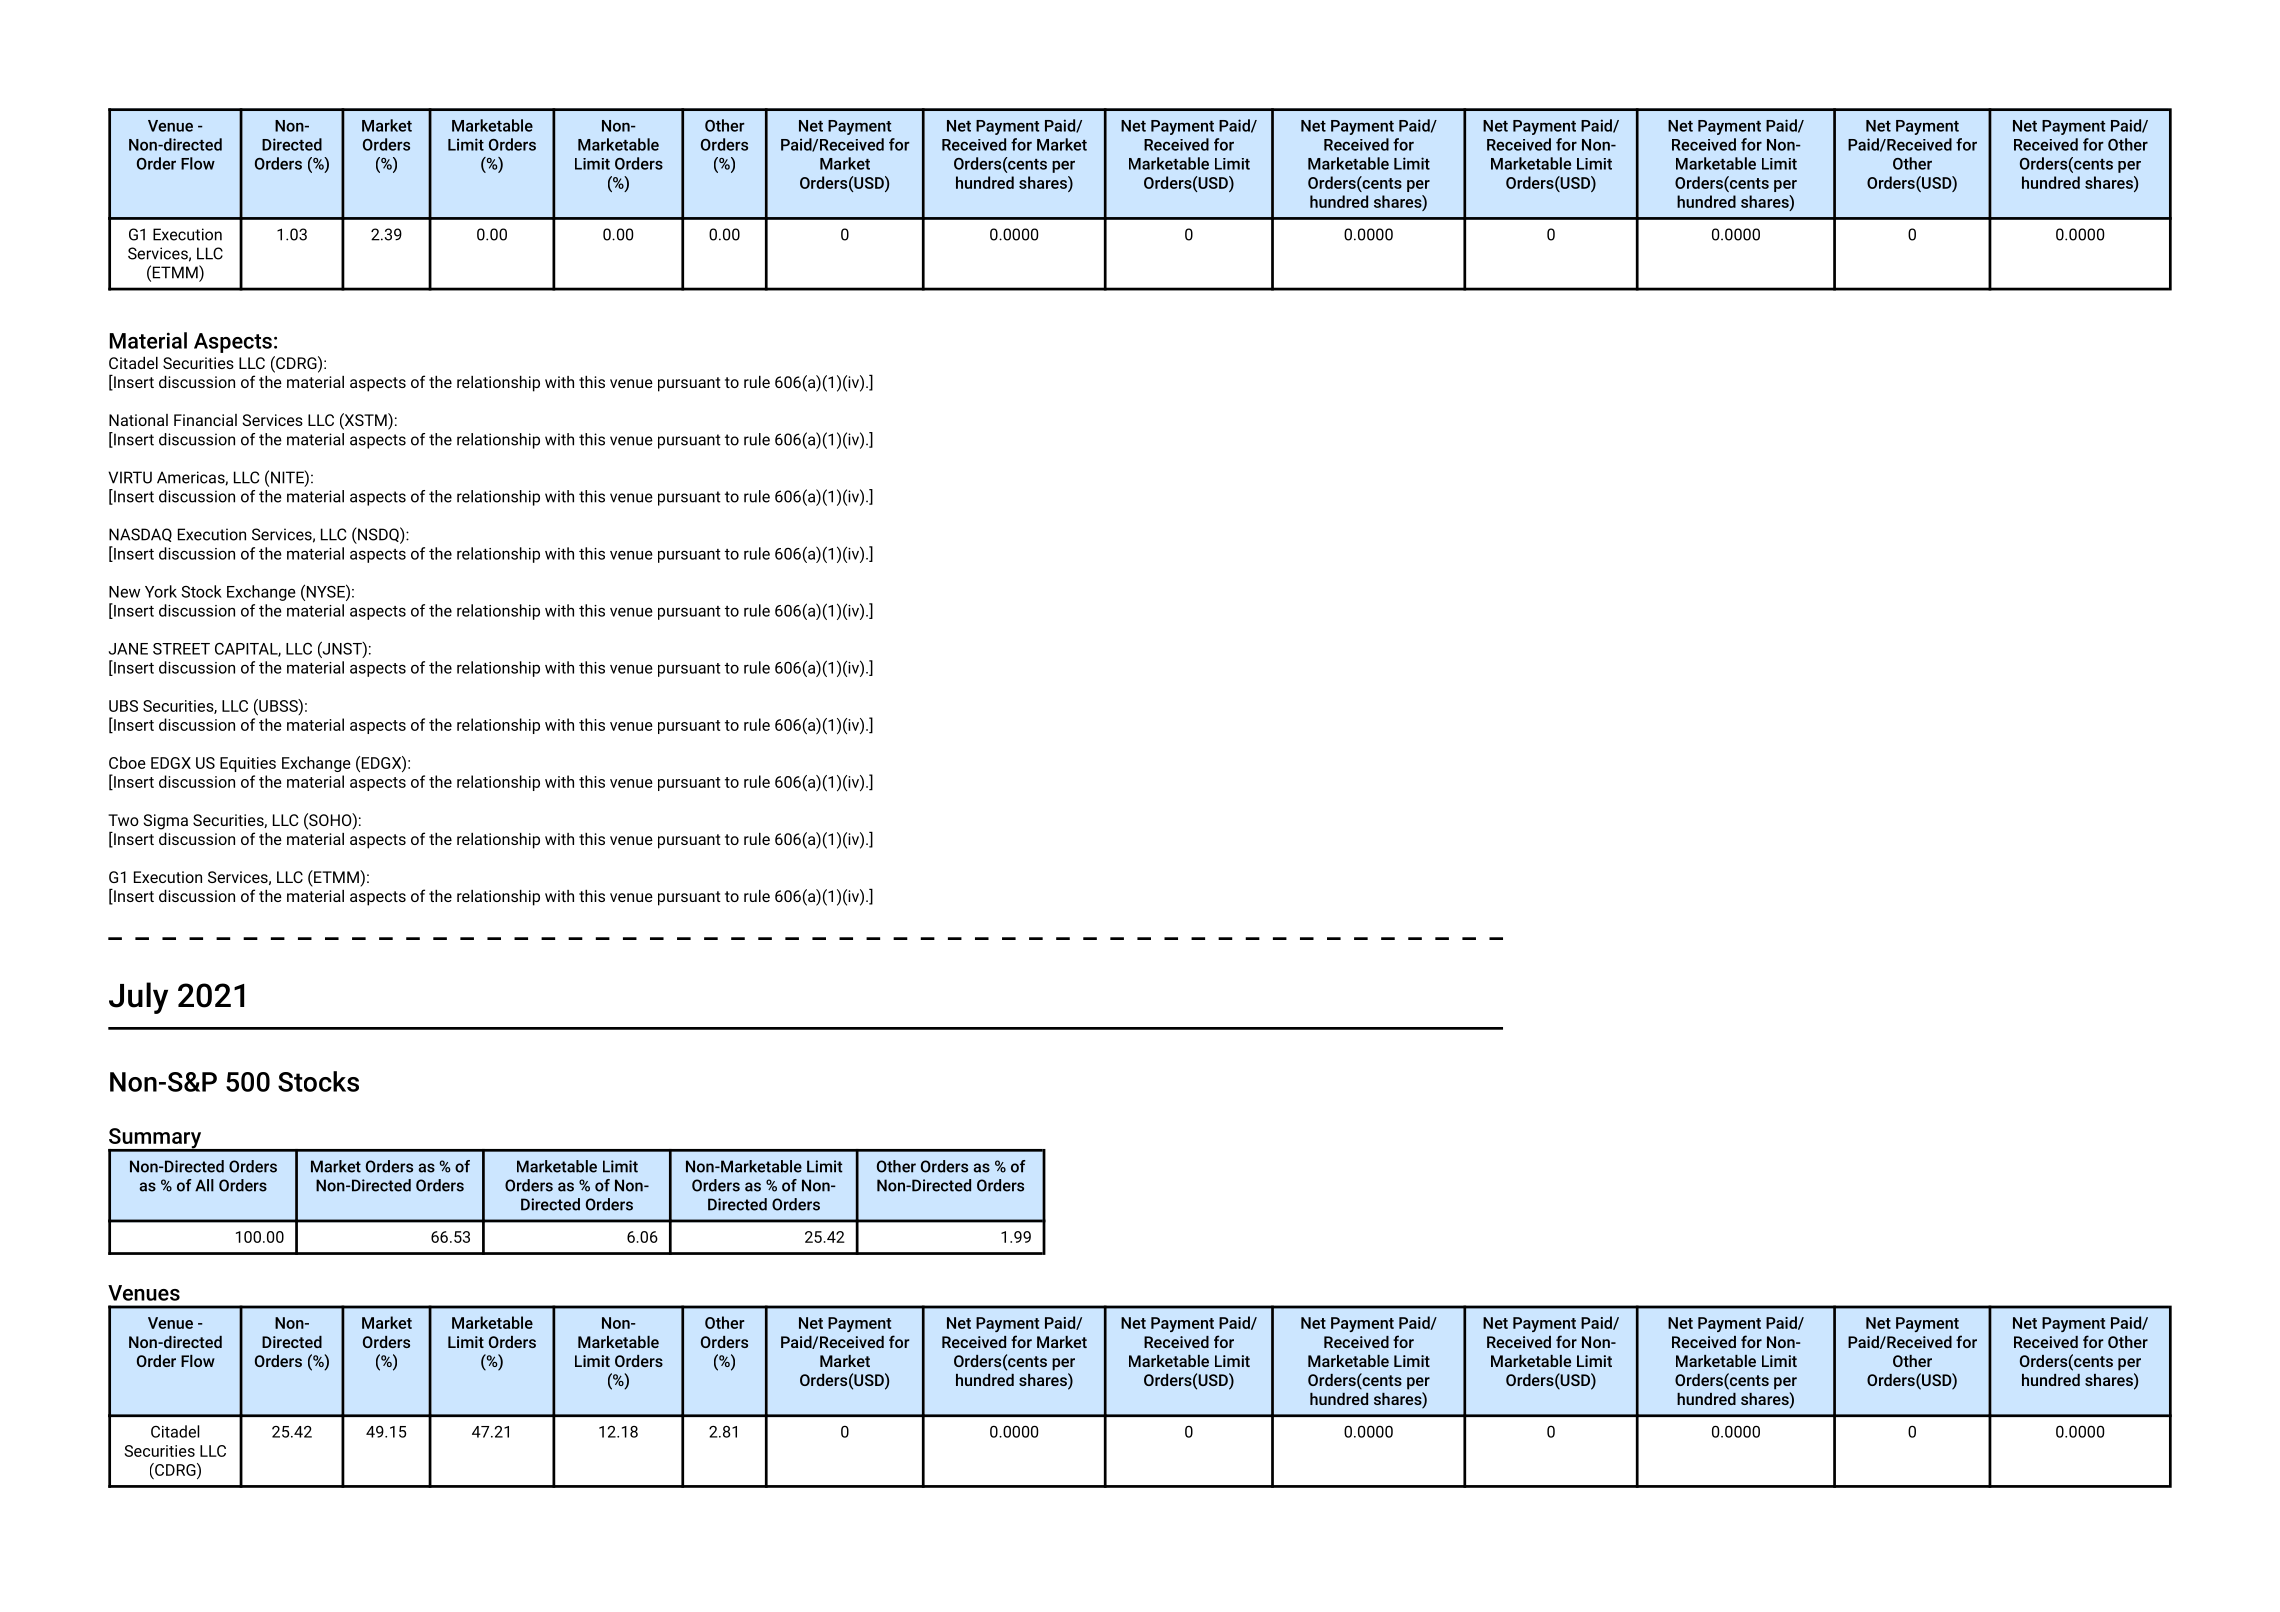 Image resolution: width=2280 pixels, height=1612 pixels. I want to click on July, so click(138, 998).
